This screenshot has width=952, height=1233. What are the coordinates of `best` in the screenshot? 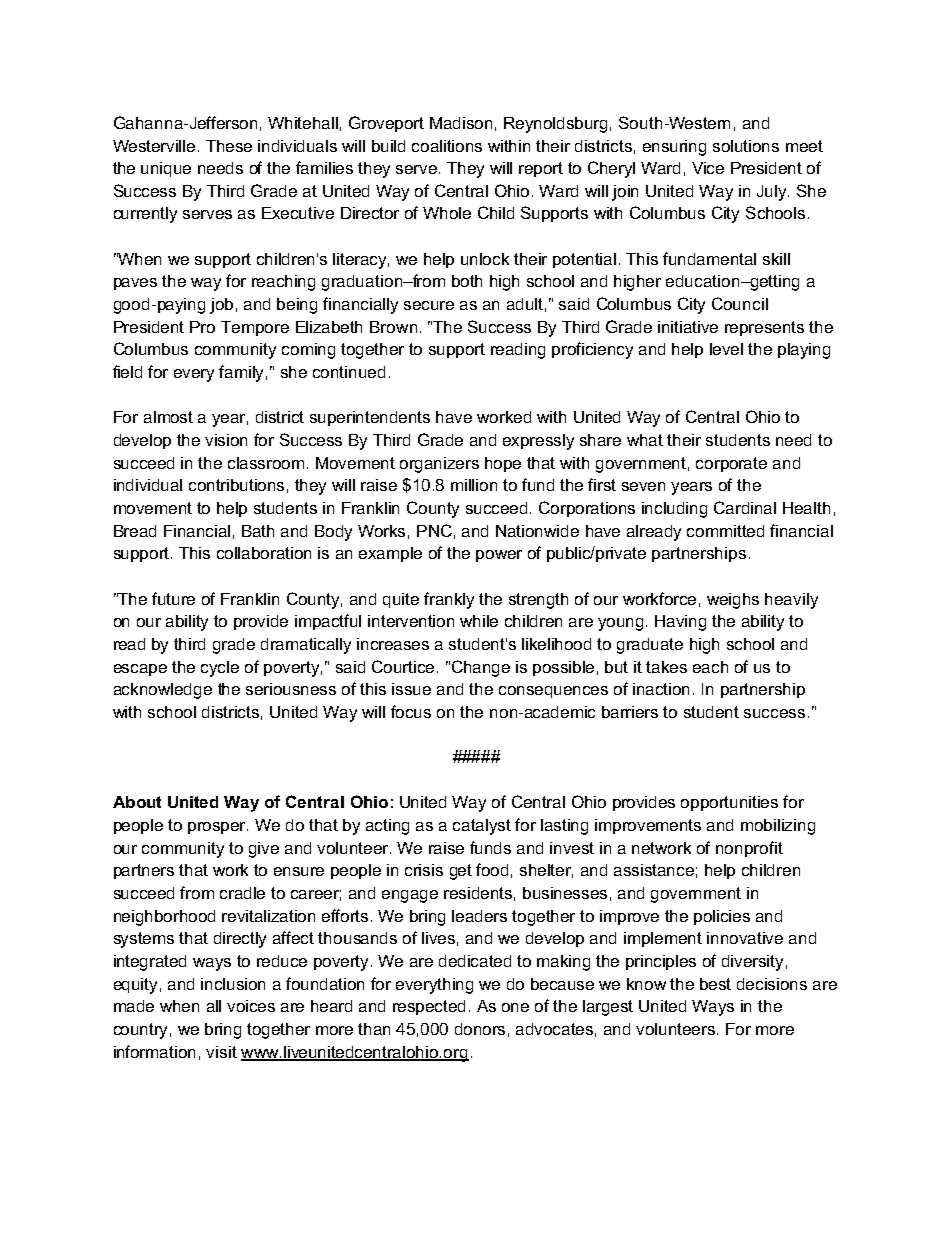 It's located at (715, 984).
